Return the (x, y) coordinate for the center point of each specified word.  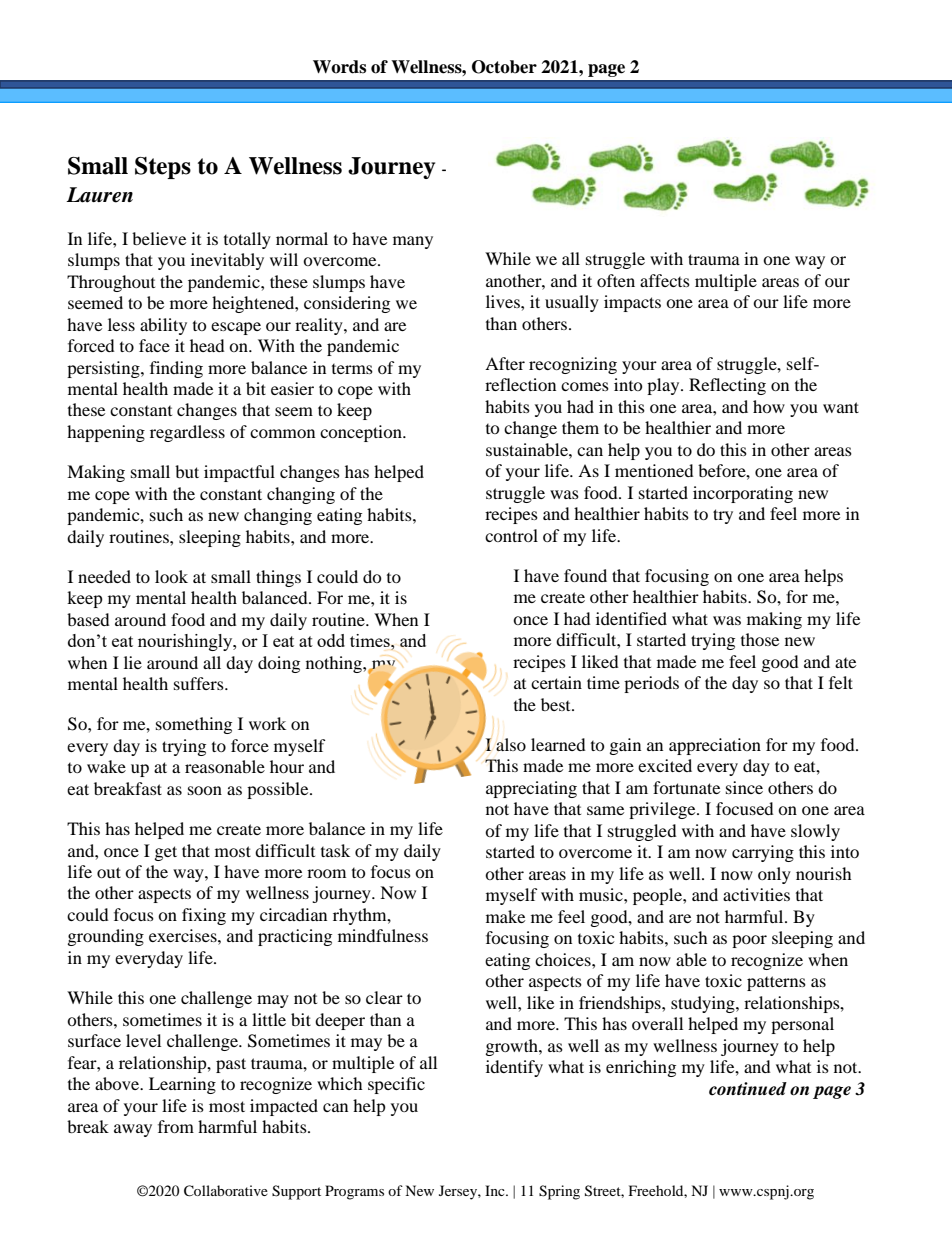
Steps (163, 168)
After (505, 363)
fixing (204, 916)
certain (556, 682)
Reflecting (727, 386)
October (504, 67)
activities (756, 894)
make (505, 916)
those (760, 639)
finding (176, 369)
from (176, 1126)
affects (665, 280)
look (171, 576)
